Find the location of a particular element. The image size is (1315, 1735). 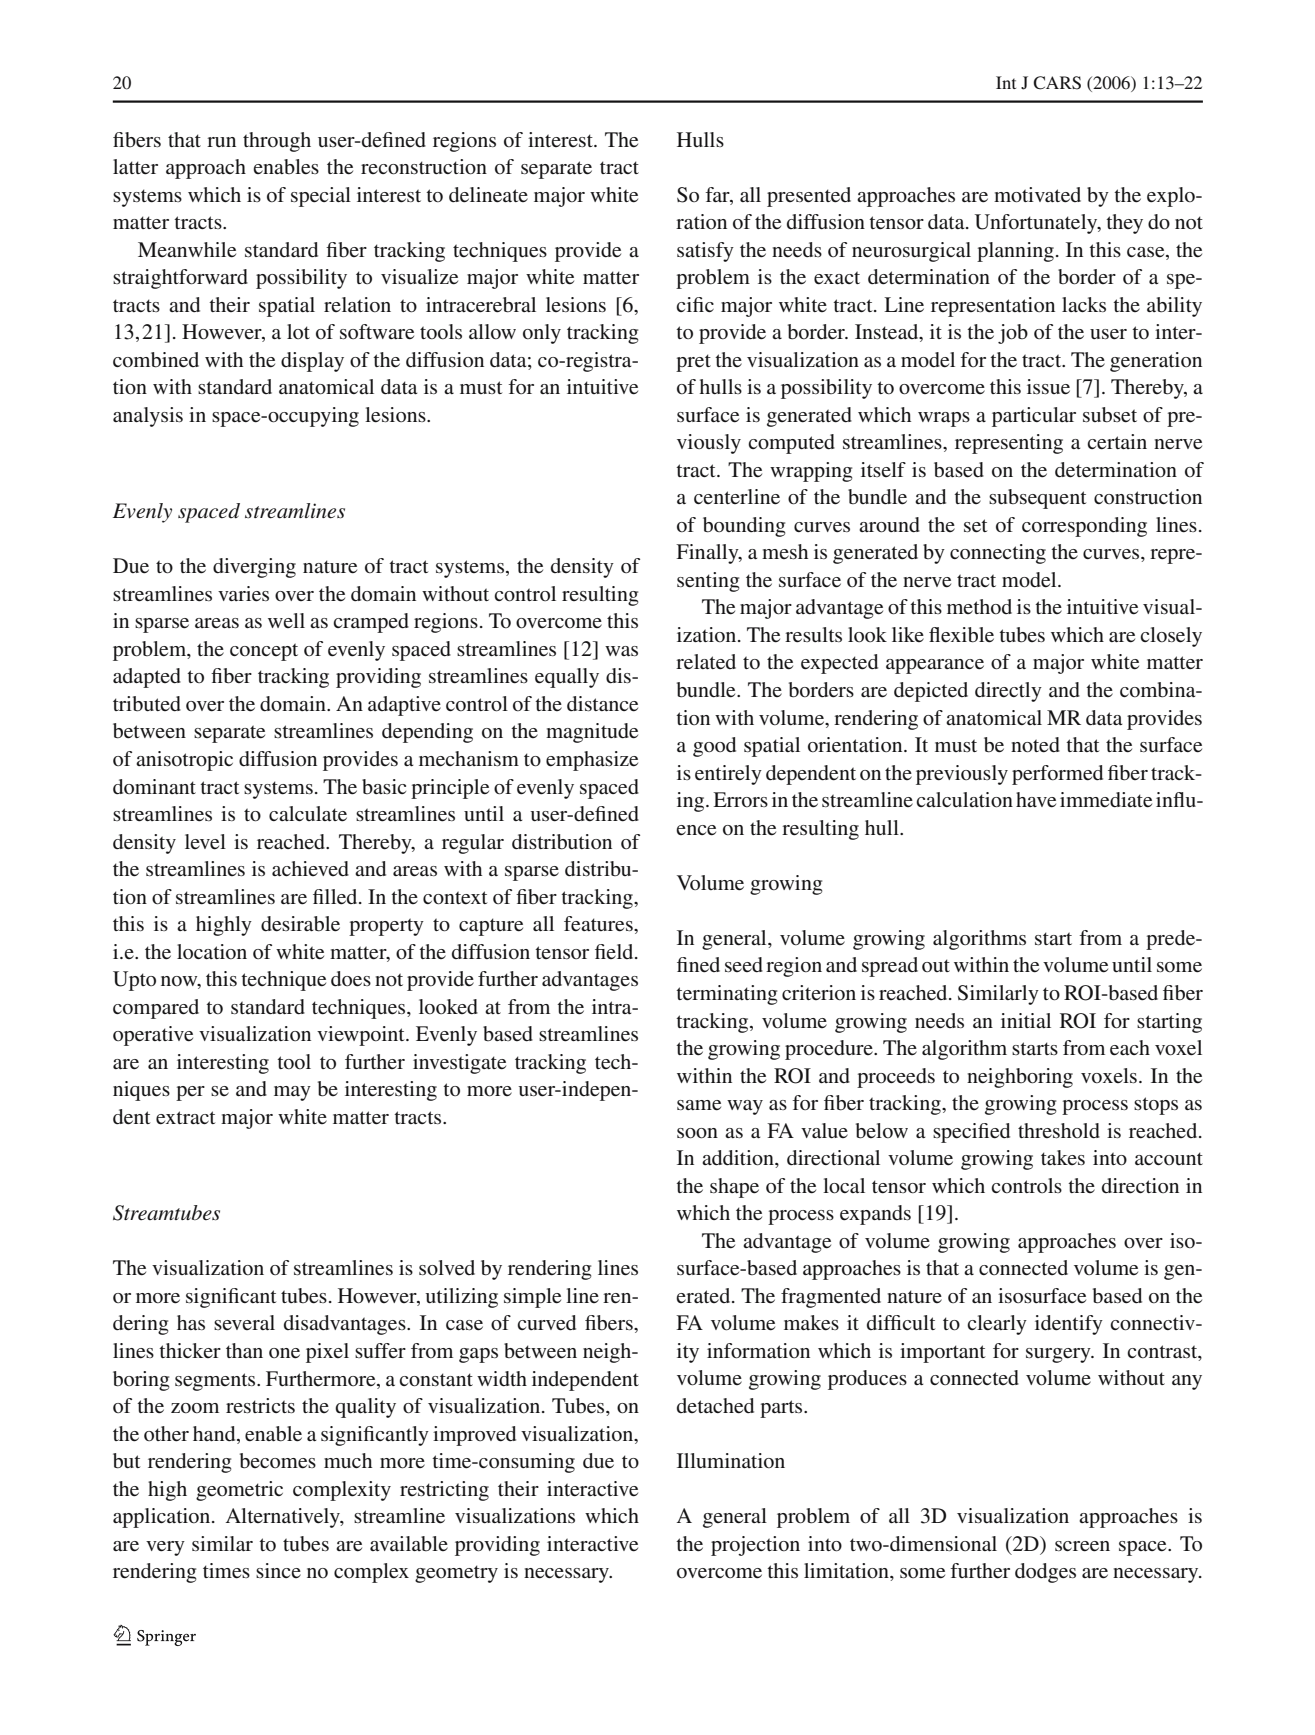

CARS is located at coordinates (1057, 83).
